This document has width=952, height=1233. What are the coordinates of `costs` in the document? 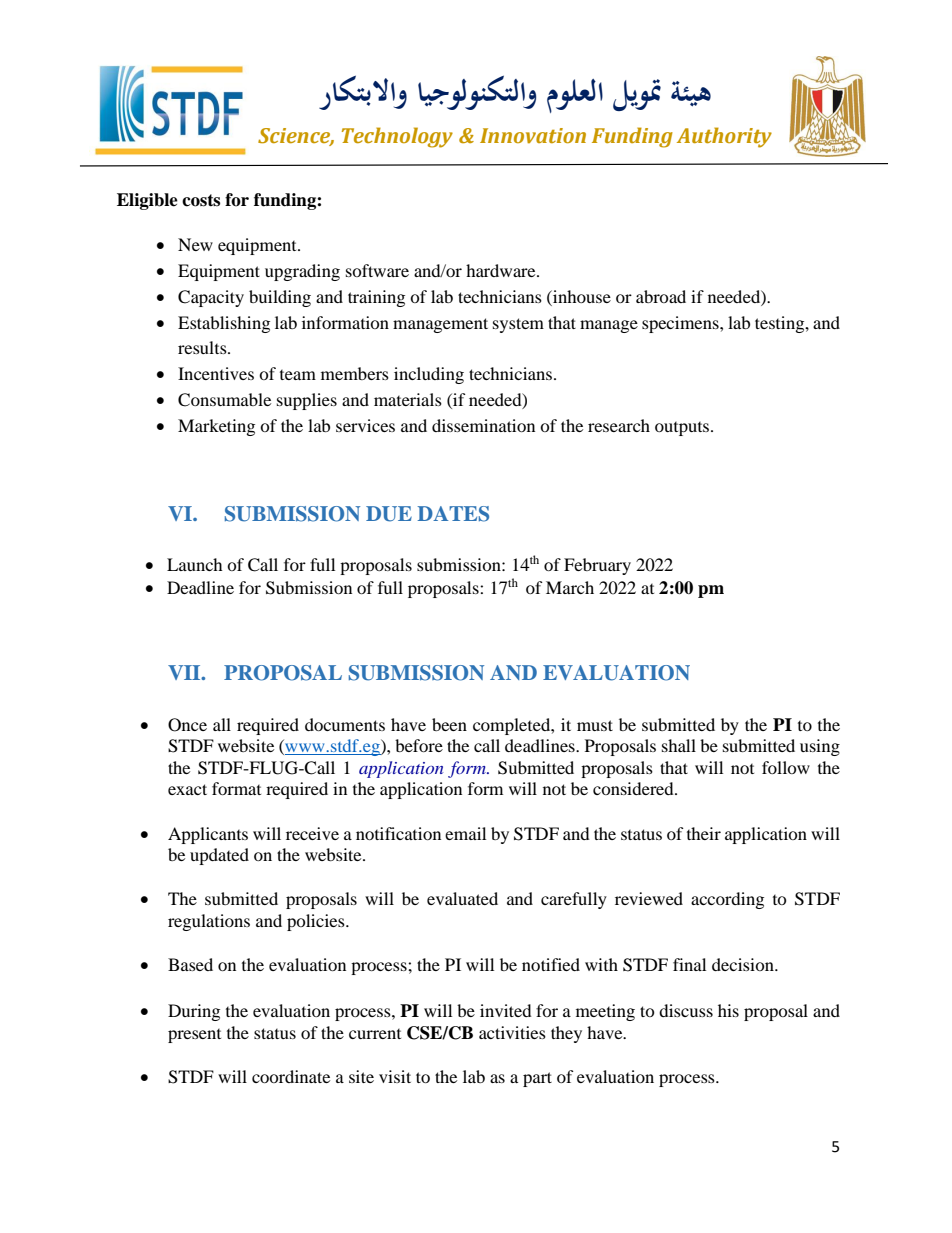 It's located at (201, 200).
